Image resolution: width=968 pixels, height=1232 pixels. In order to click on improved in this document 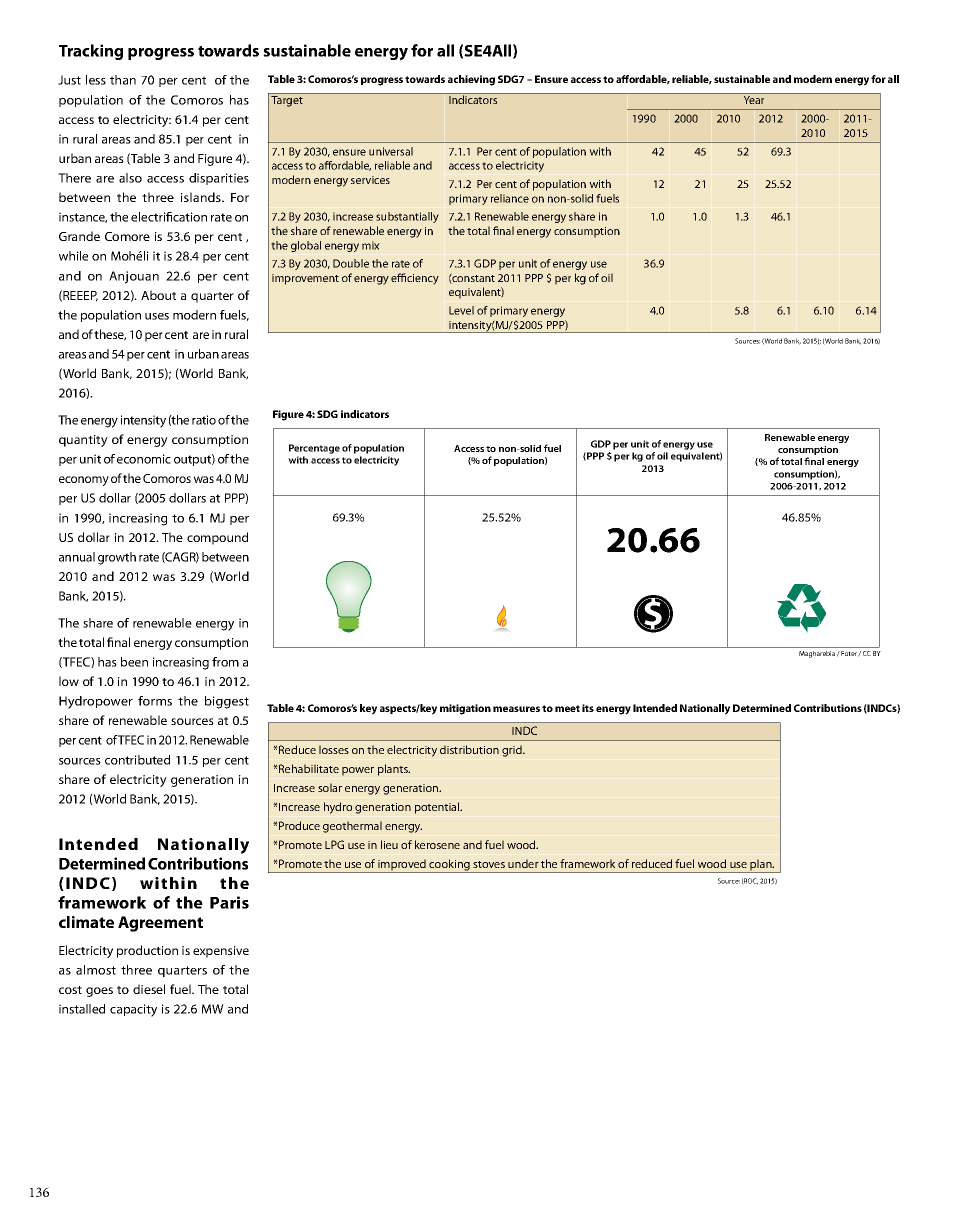, I will do `click(402, 866)`.
